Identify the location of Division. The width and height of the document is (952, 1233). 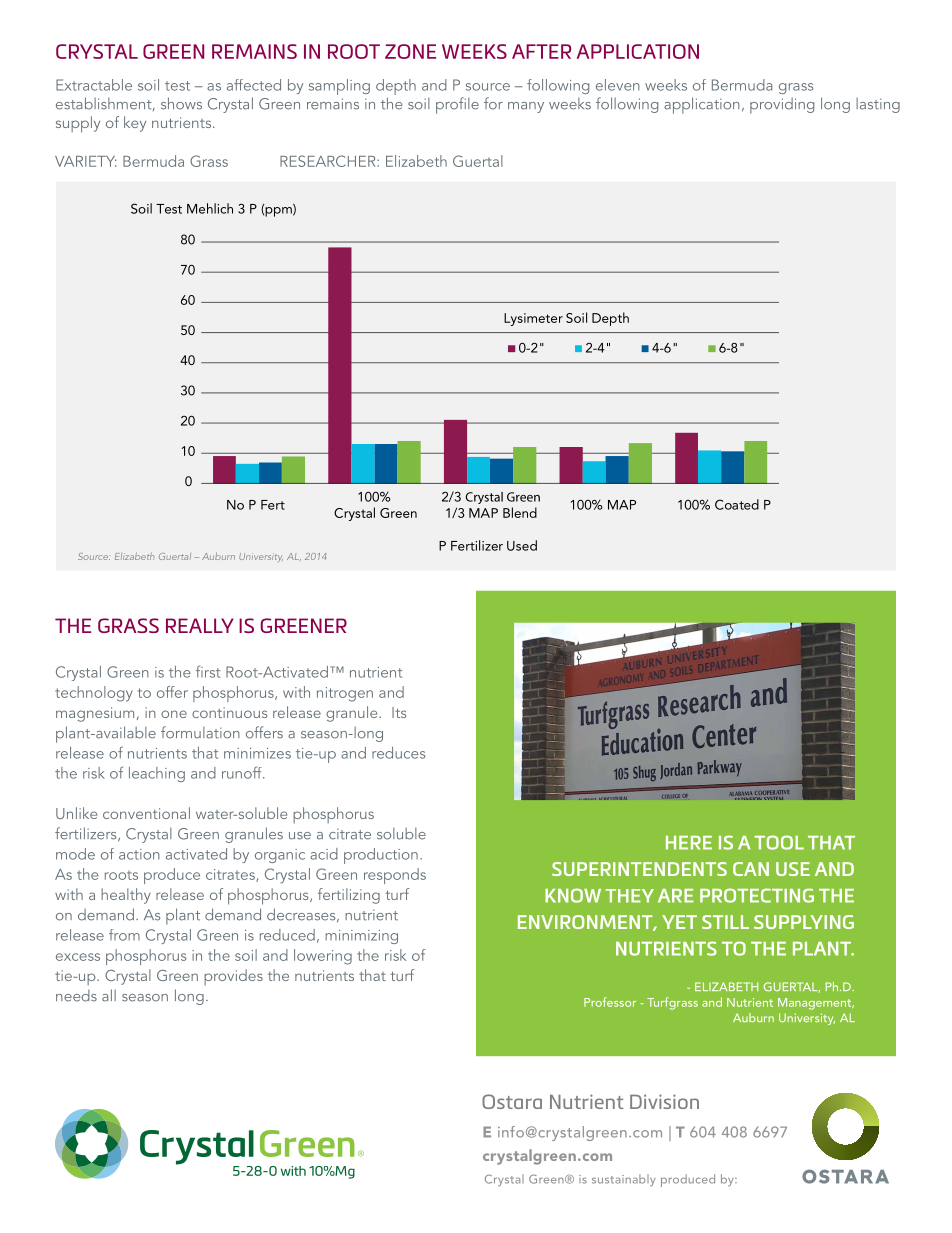
(664, 1101).
